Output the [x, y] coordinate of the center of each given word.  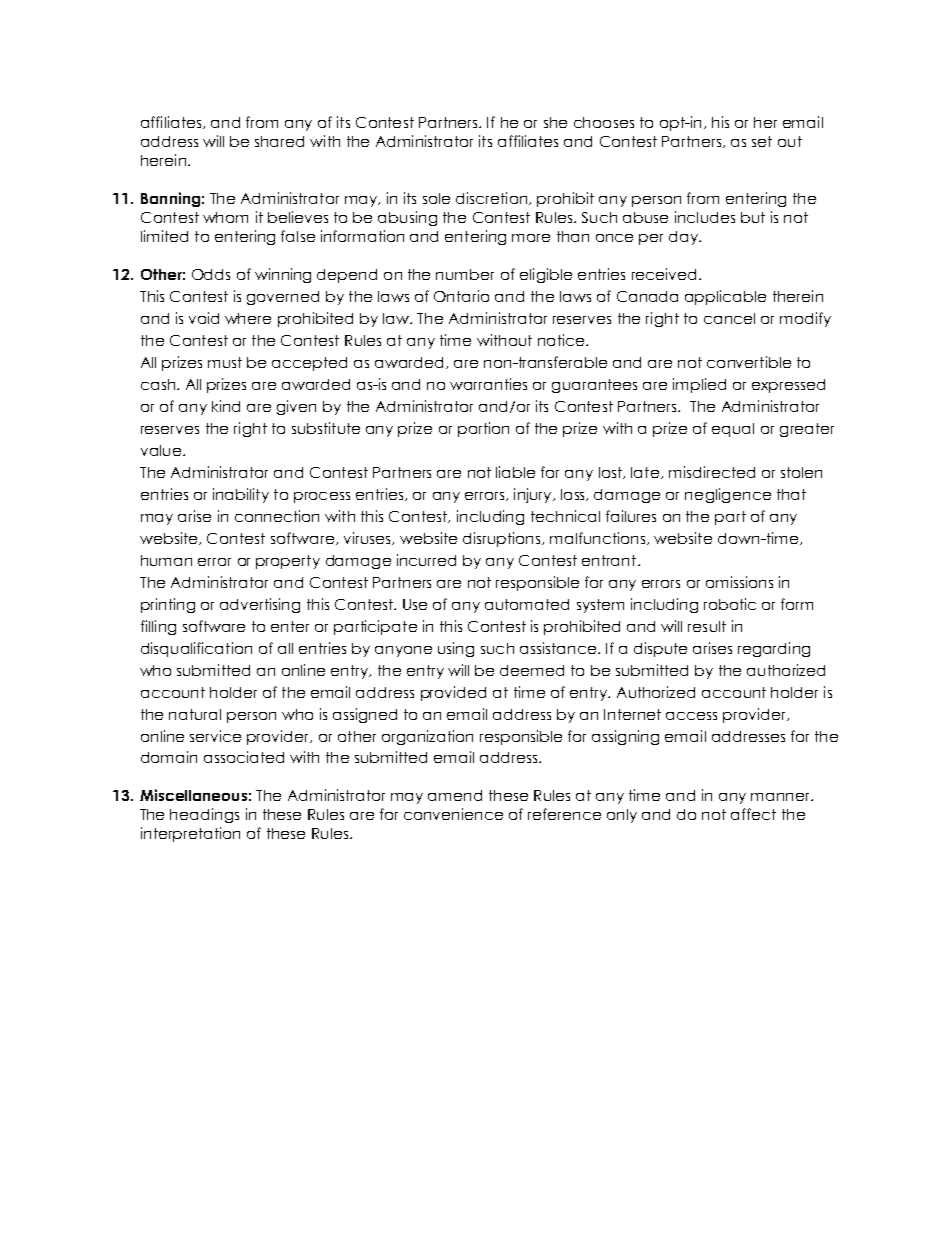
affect [753, 814]
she [555, 122]
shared [279, 141]
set [762, 141]
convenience [453, 814]
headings [204, 815]
